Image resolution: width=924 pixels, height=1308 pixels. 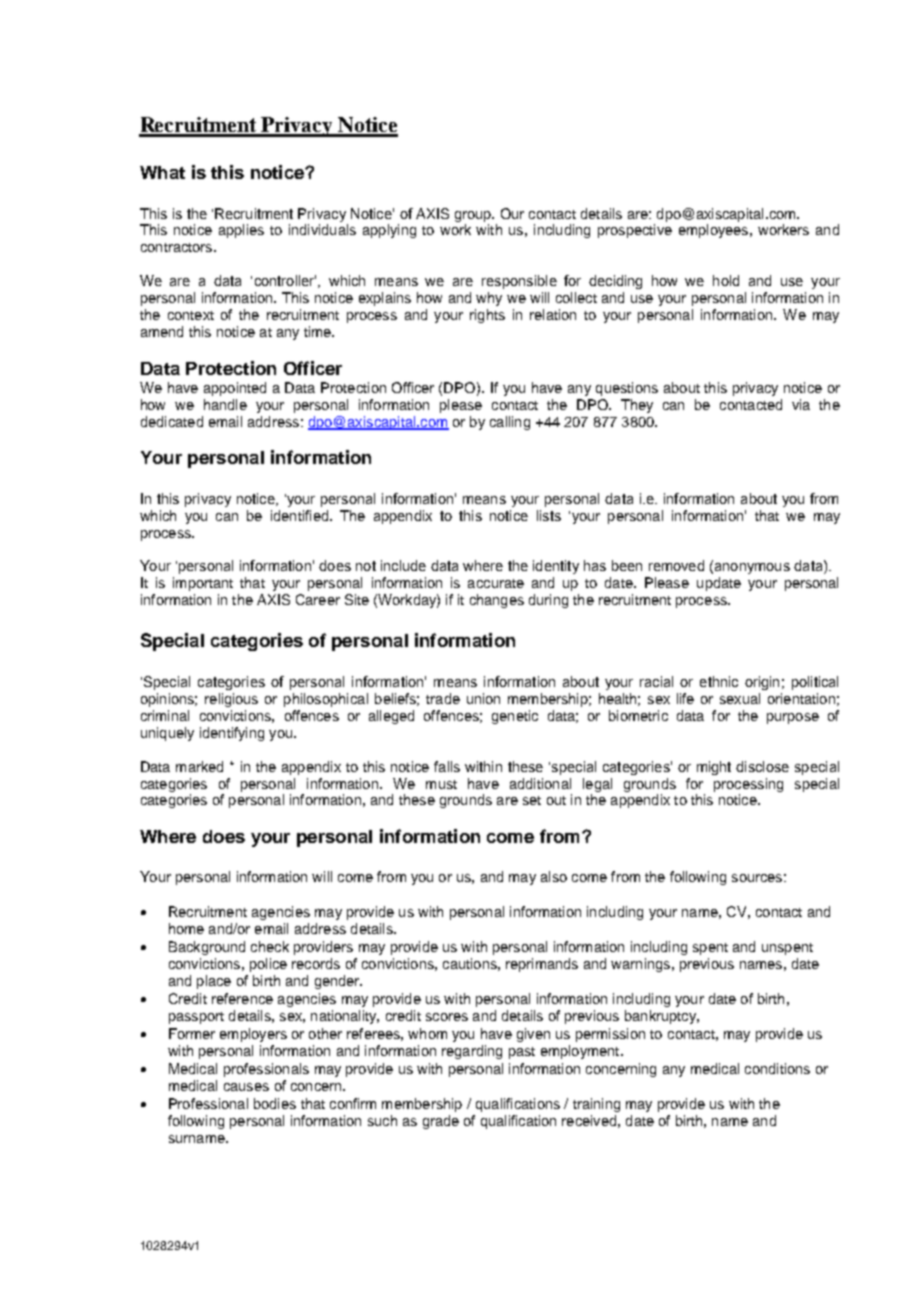 What do you see at coordinates (532, 800) in the screenshot?
I see `set` at bounding box center [532, 800].
